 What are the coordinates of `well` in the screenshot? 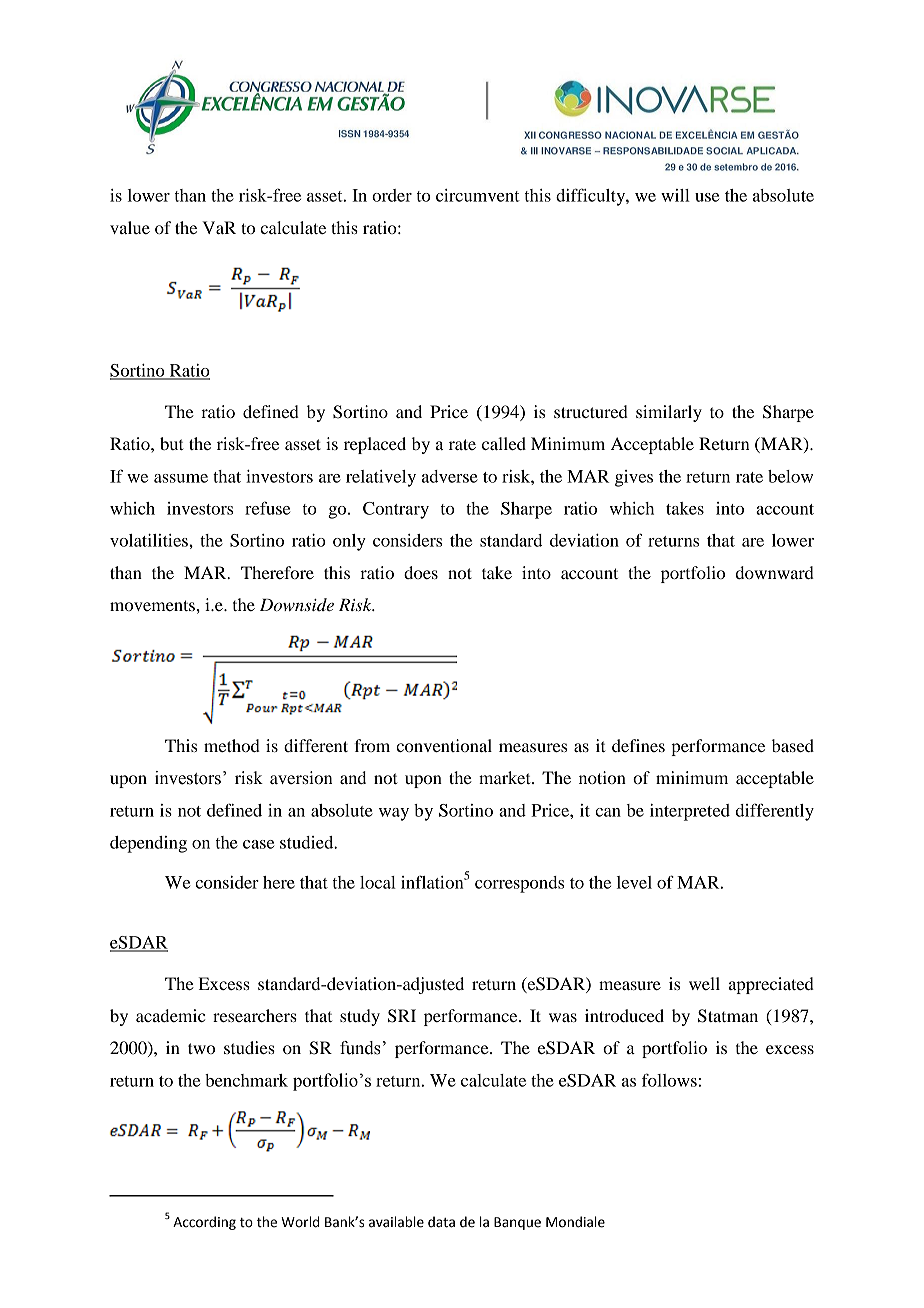 It's located at (704, 983).
